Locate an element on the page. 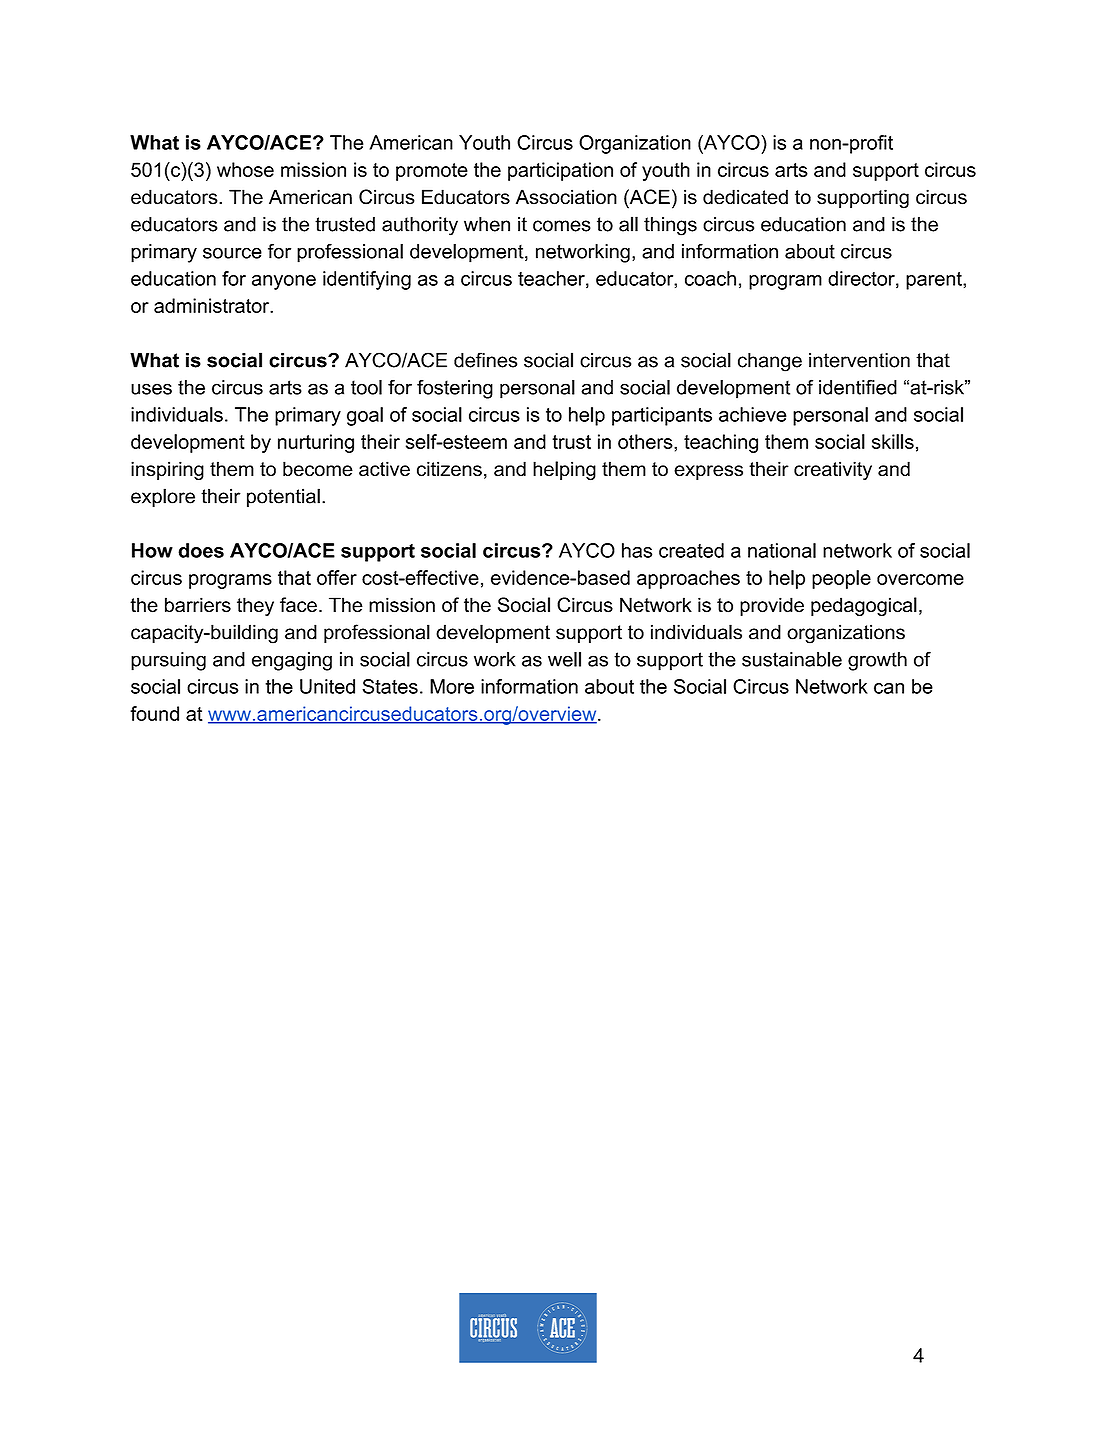  Association is located at coordinates (566, 197).
